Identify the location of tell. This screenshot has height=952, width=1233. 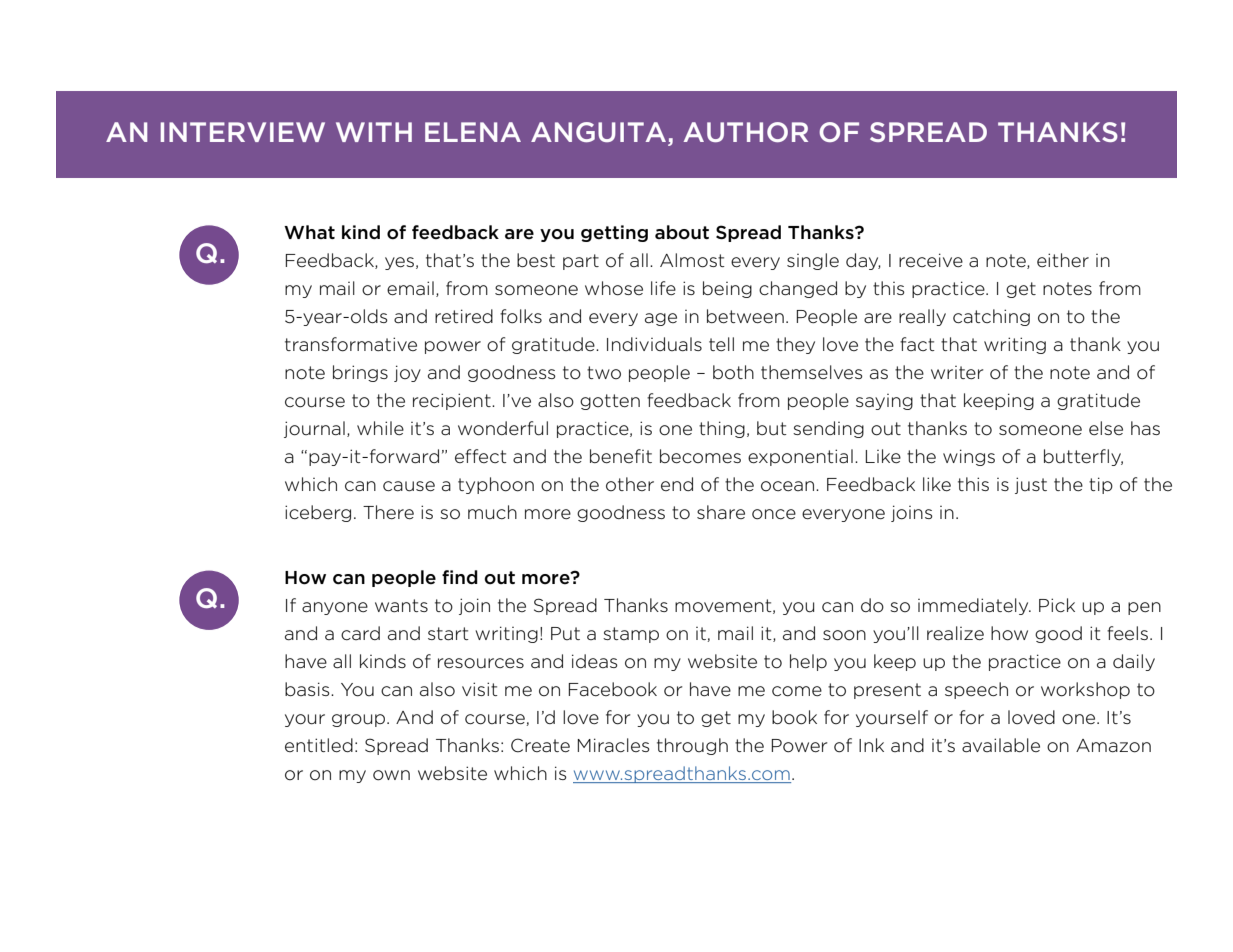
(721, 344).
